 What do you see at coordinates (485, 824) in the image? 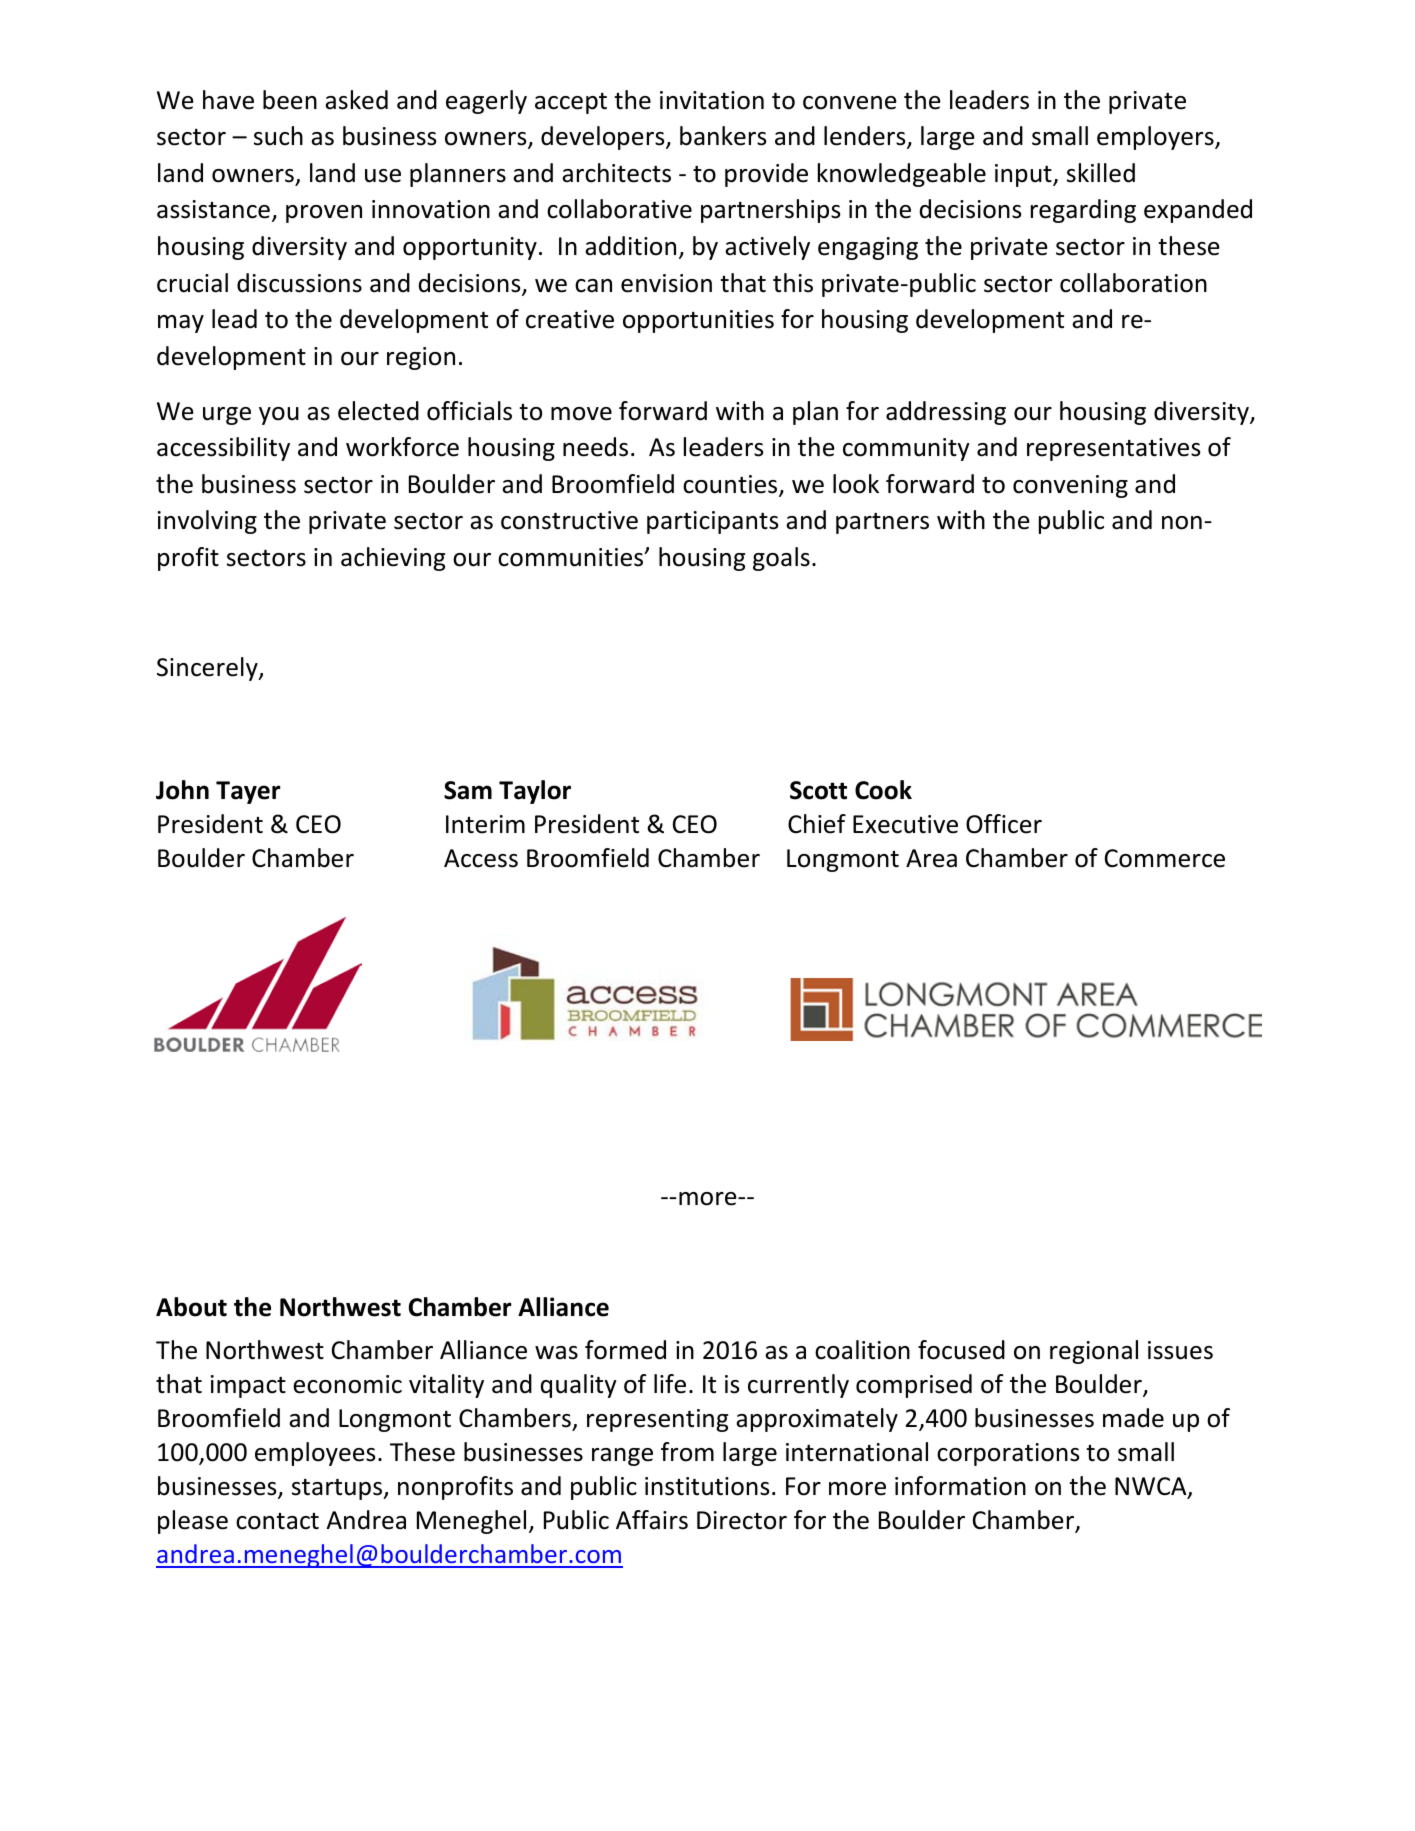
I see `Interim` at bounding box center [485, 824].
